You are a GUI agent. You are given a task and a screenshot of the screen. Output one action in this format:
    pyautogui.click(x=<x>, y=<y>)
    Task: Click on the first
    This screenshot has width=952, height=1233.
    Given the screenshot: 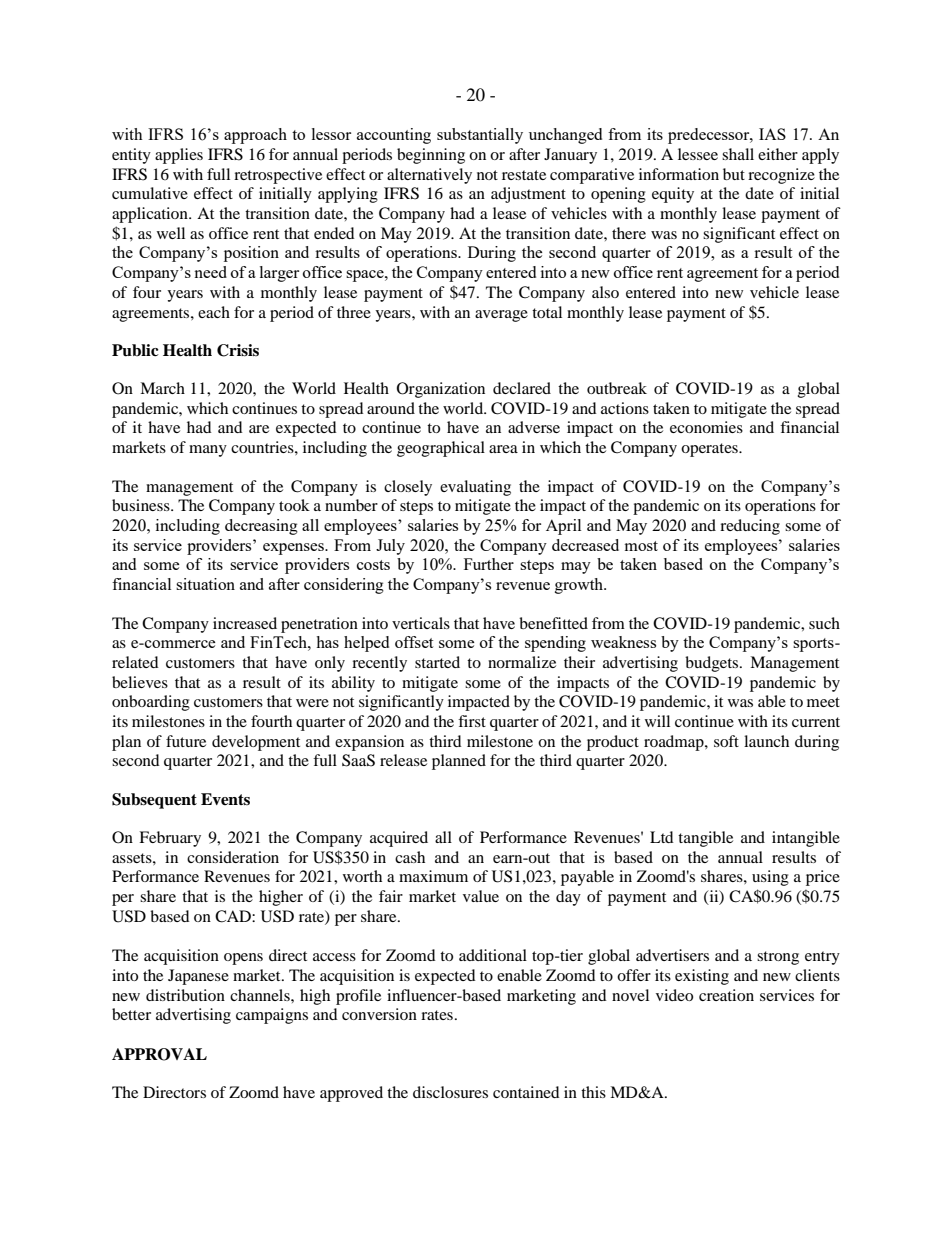 What is the action you would take?
    pyautogui.click(x=472, y=721)
